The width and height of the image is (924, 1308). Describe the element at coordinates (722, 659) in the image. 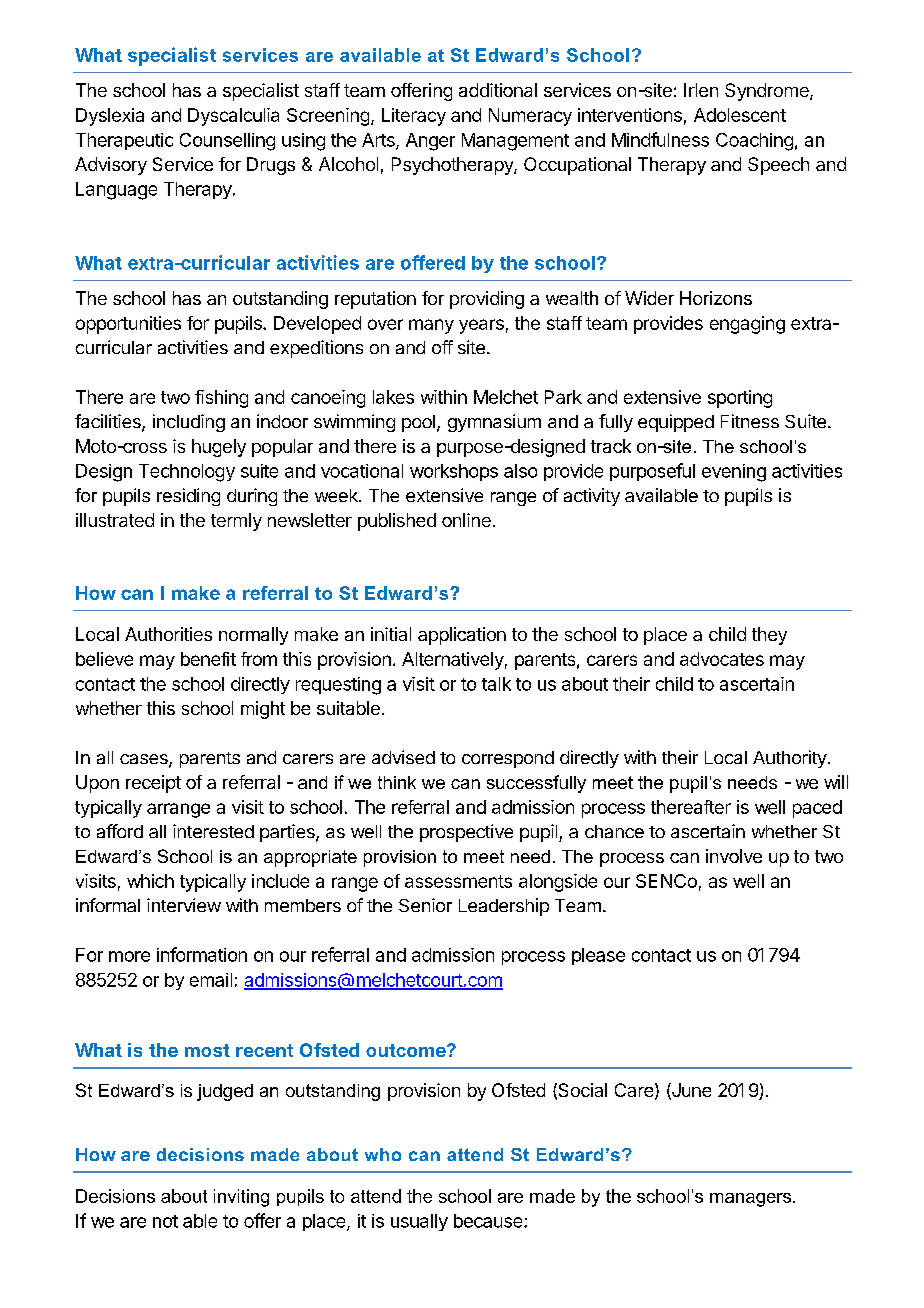

I see `advocates` at that location.
